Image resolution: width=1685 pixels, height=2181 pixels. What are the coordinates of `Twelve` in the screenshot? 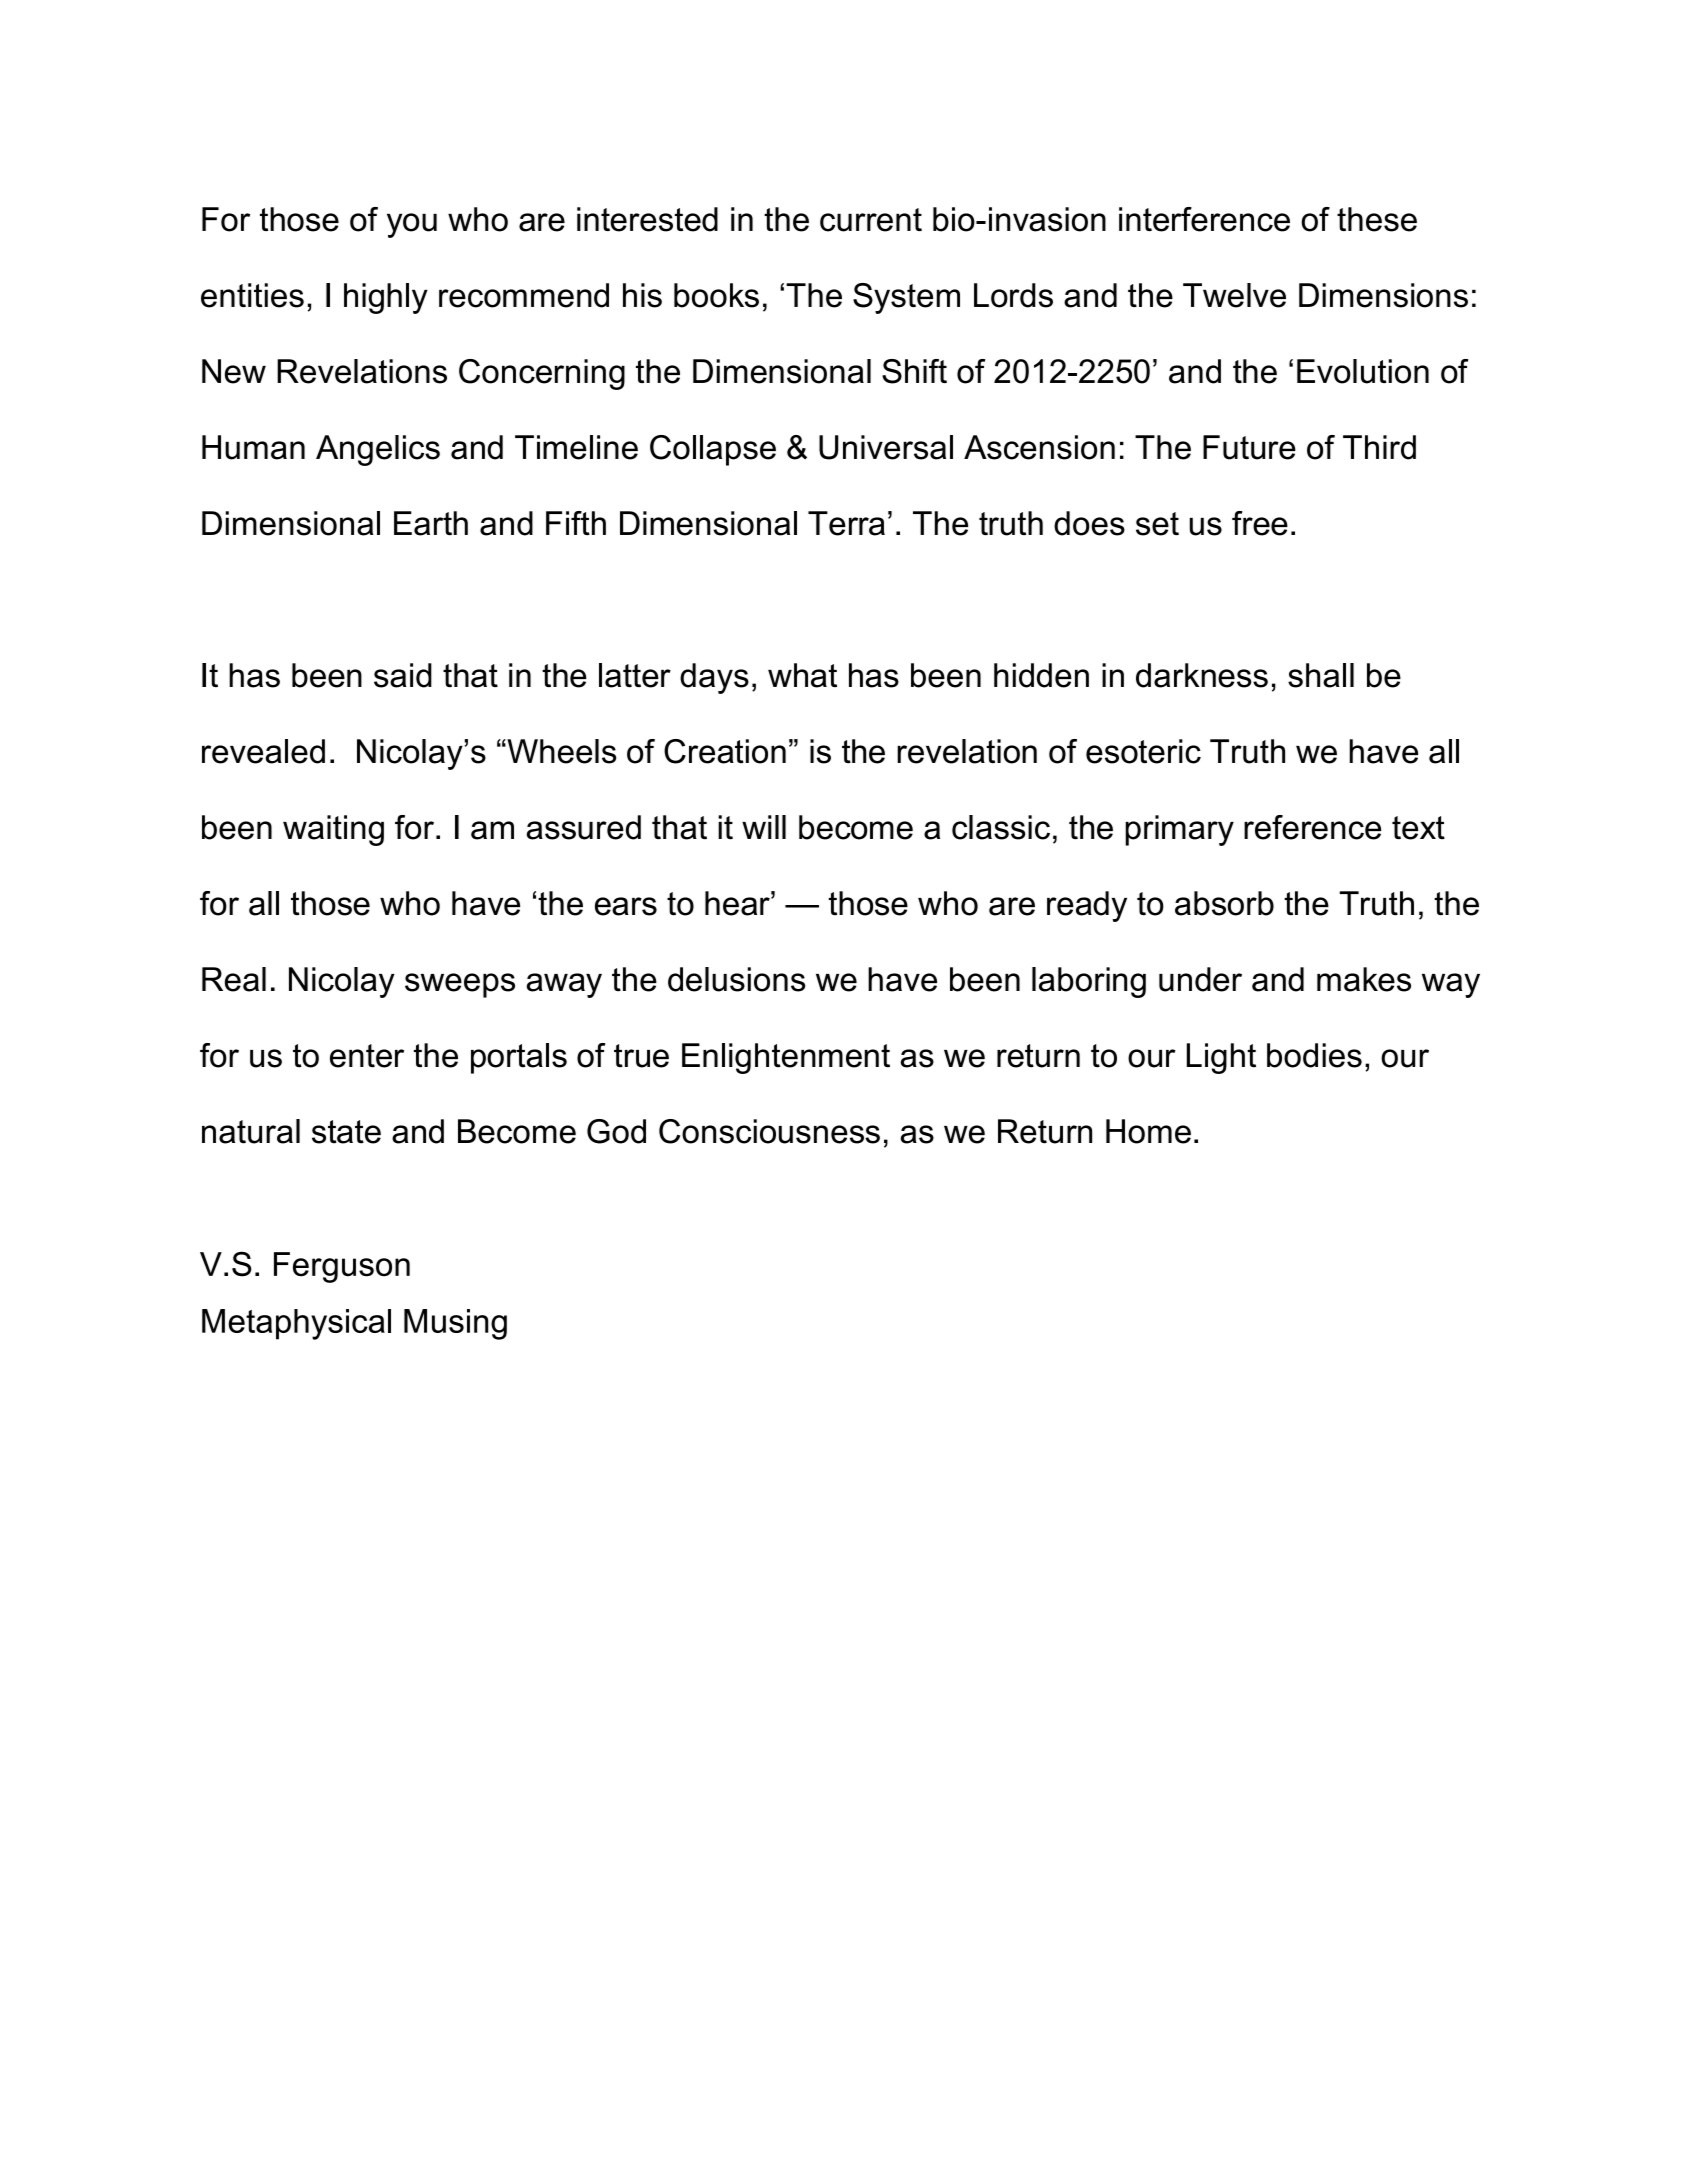 It's located at (1234, 295).
